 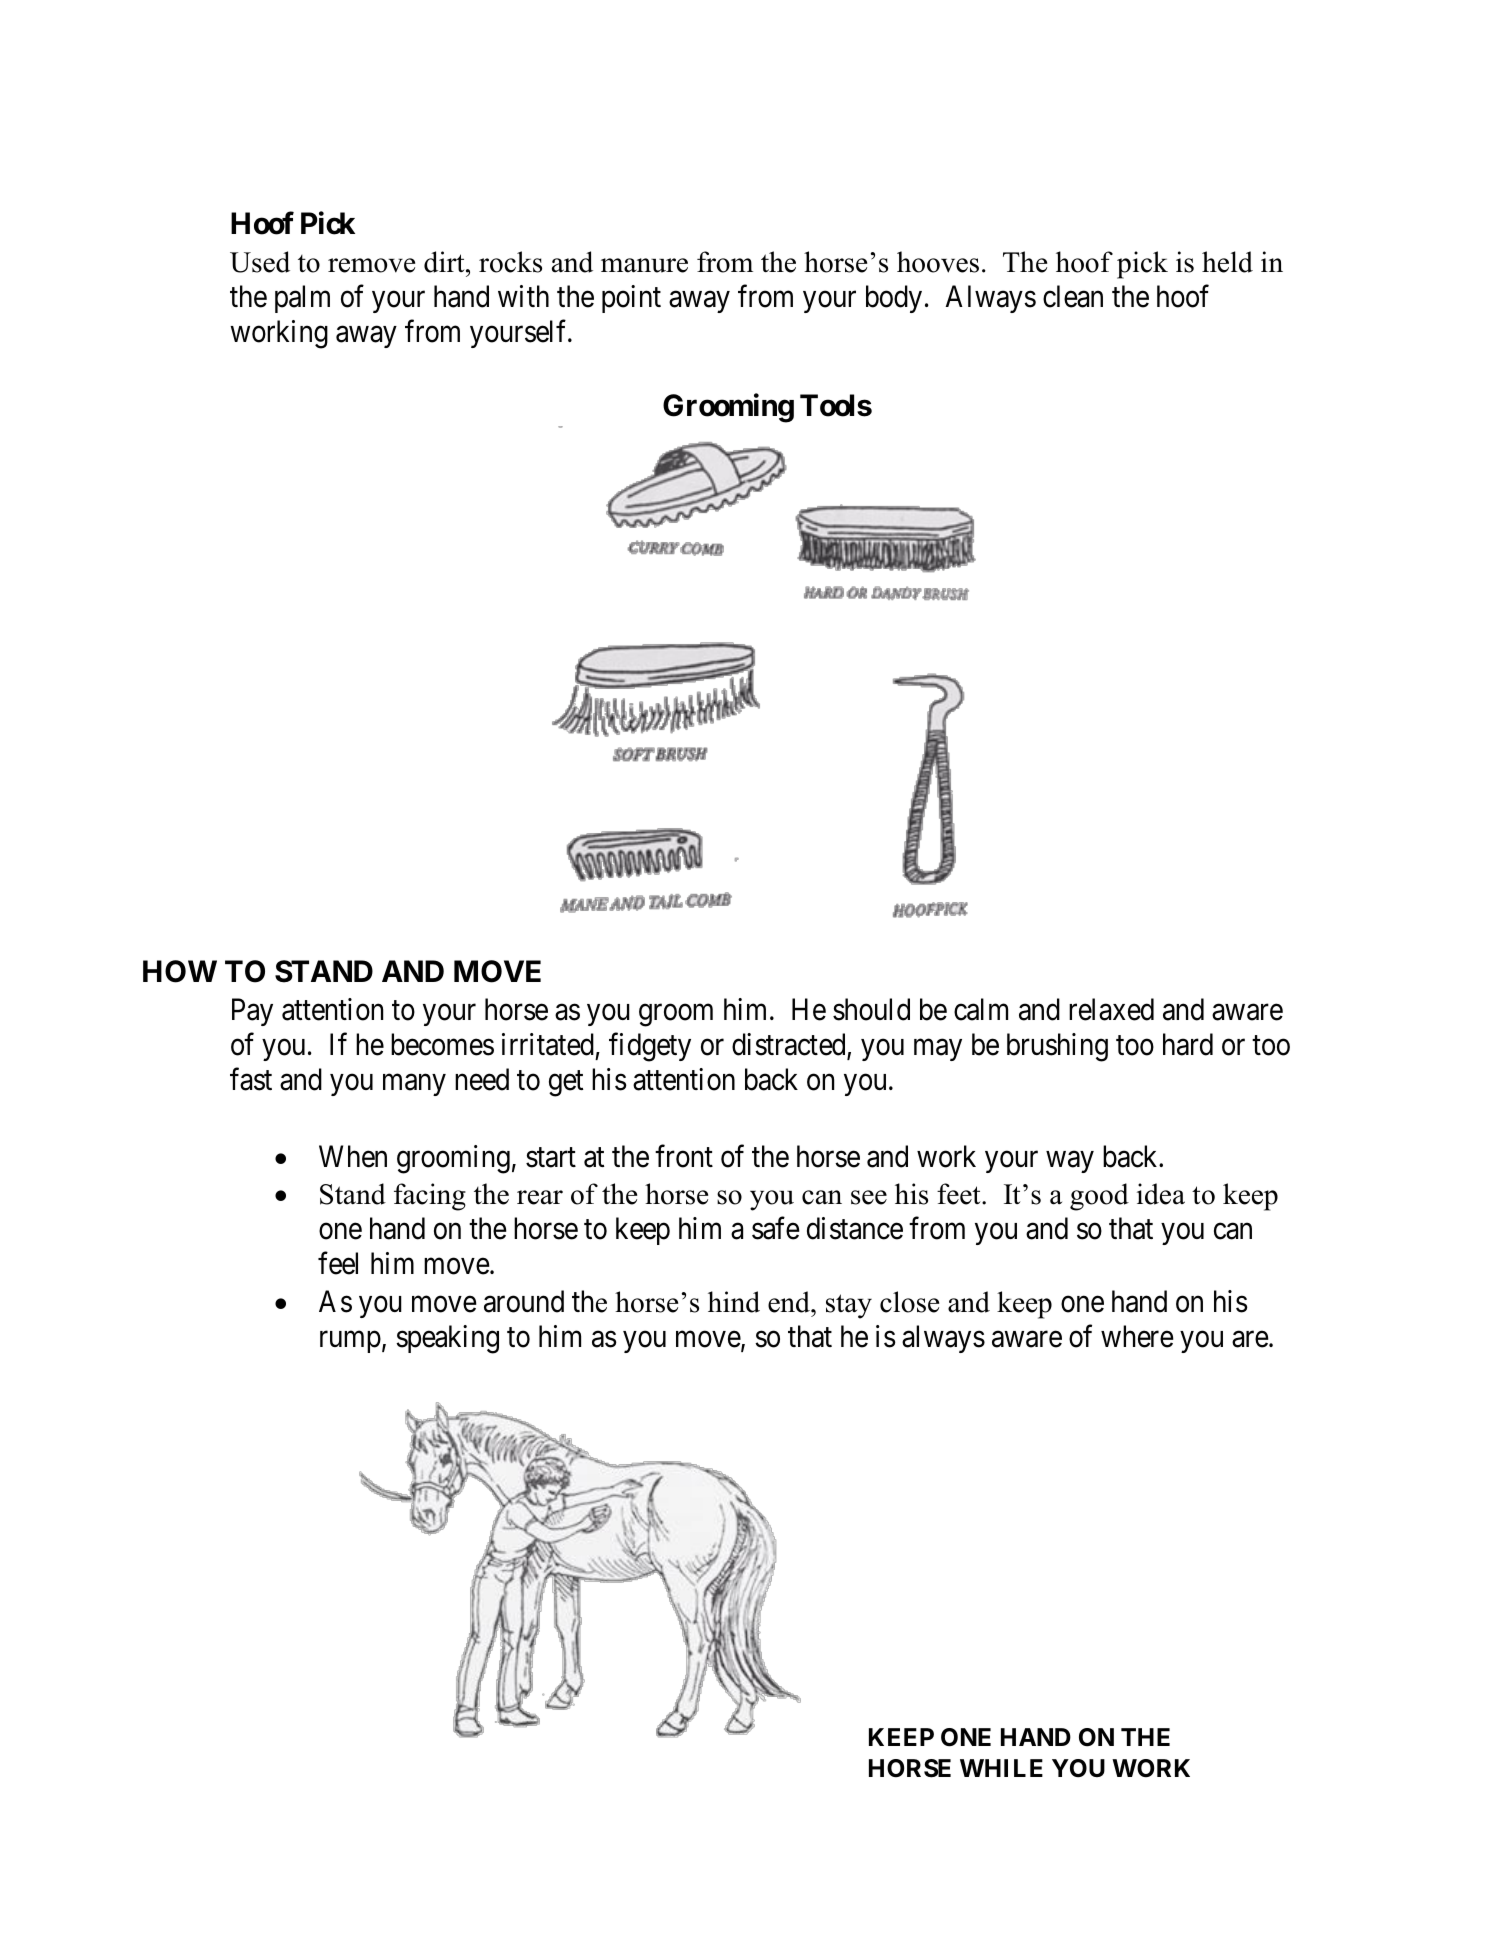 What do you see at coordinates (631, 299) in the screenshot?
I see `point` at bounding box center [631, 299].
